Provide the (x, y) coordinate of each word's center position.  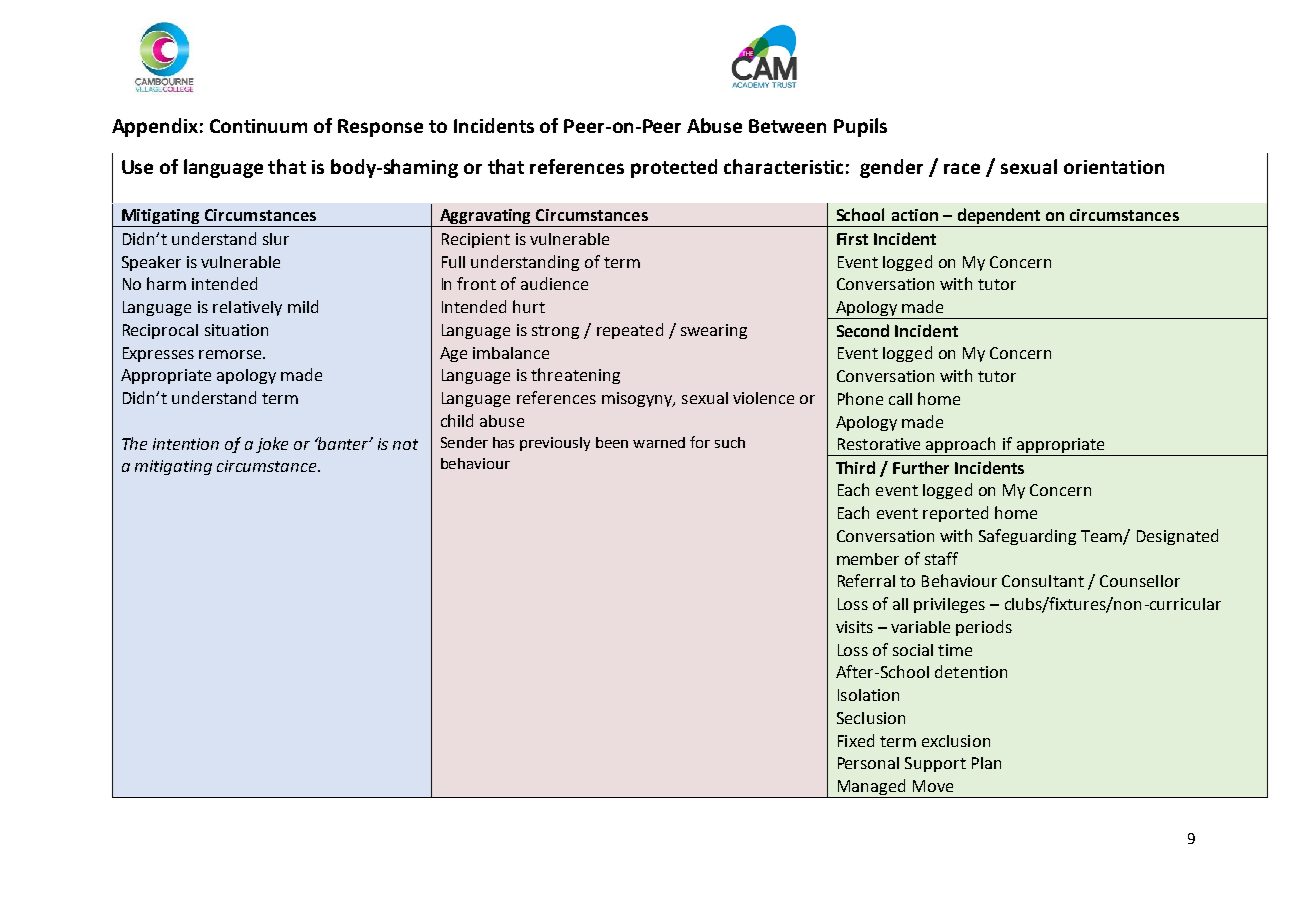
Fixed (856, 740)
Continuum (258, 126)
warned (659, 442)
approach (961, 446)
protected (674, 168)
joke (272, 445)
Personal (868, 763)
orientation (1114, 167)
